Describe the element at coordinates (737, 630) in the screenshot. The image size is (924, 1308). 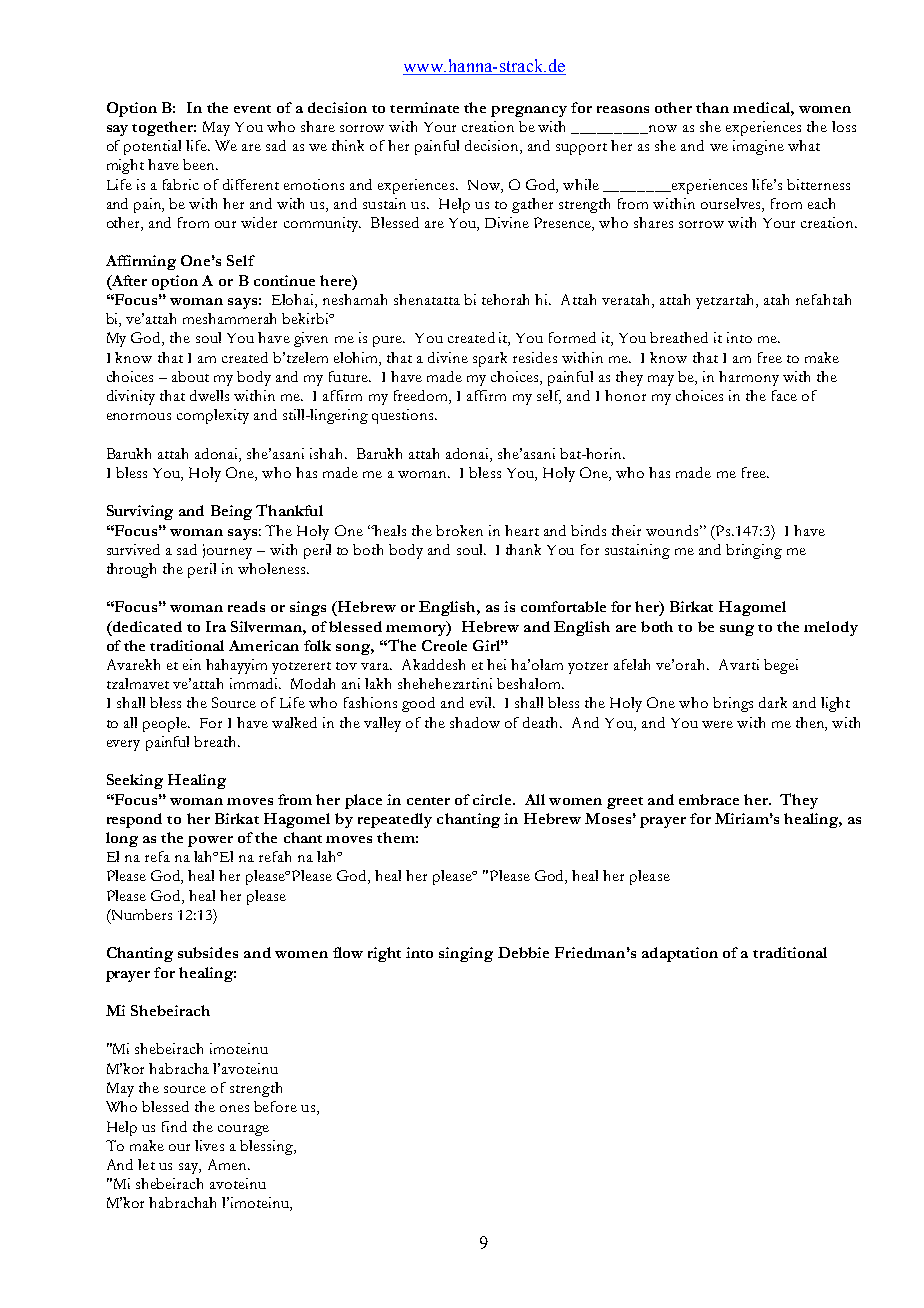
I see `sung` at that location.
